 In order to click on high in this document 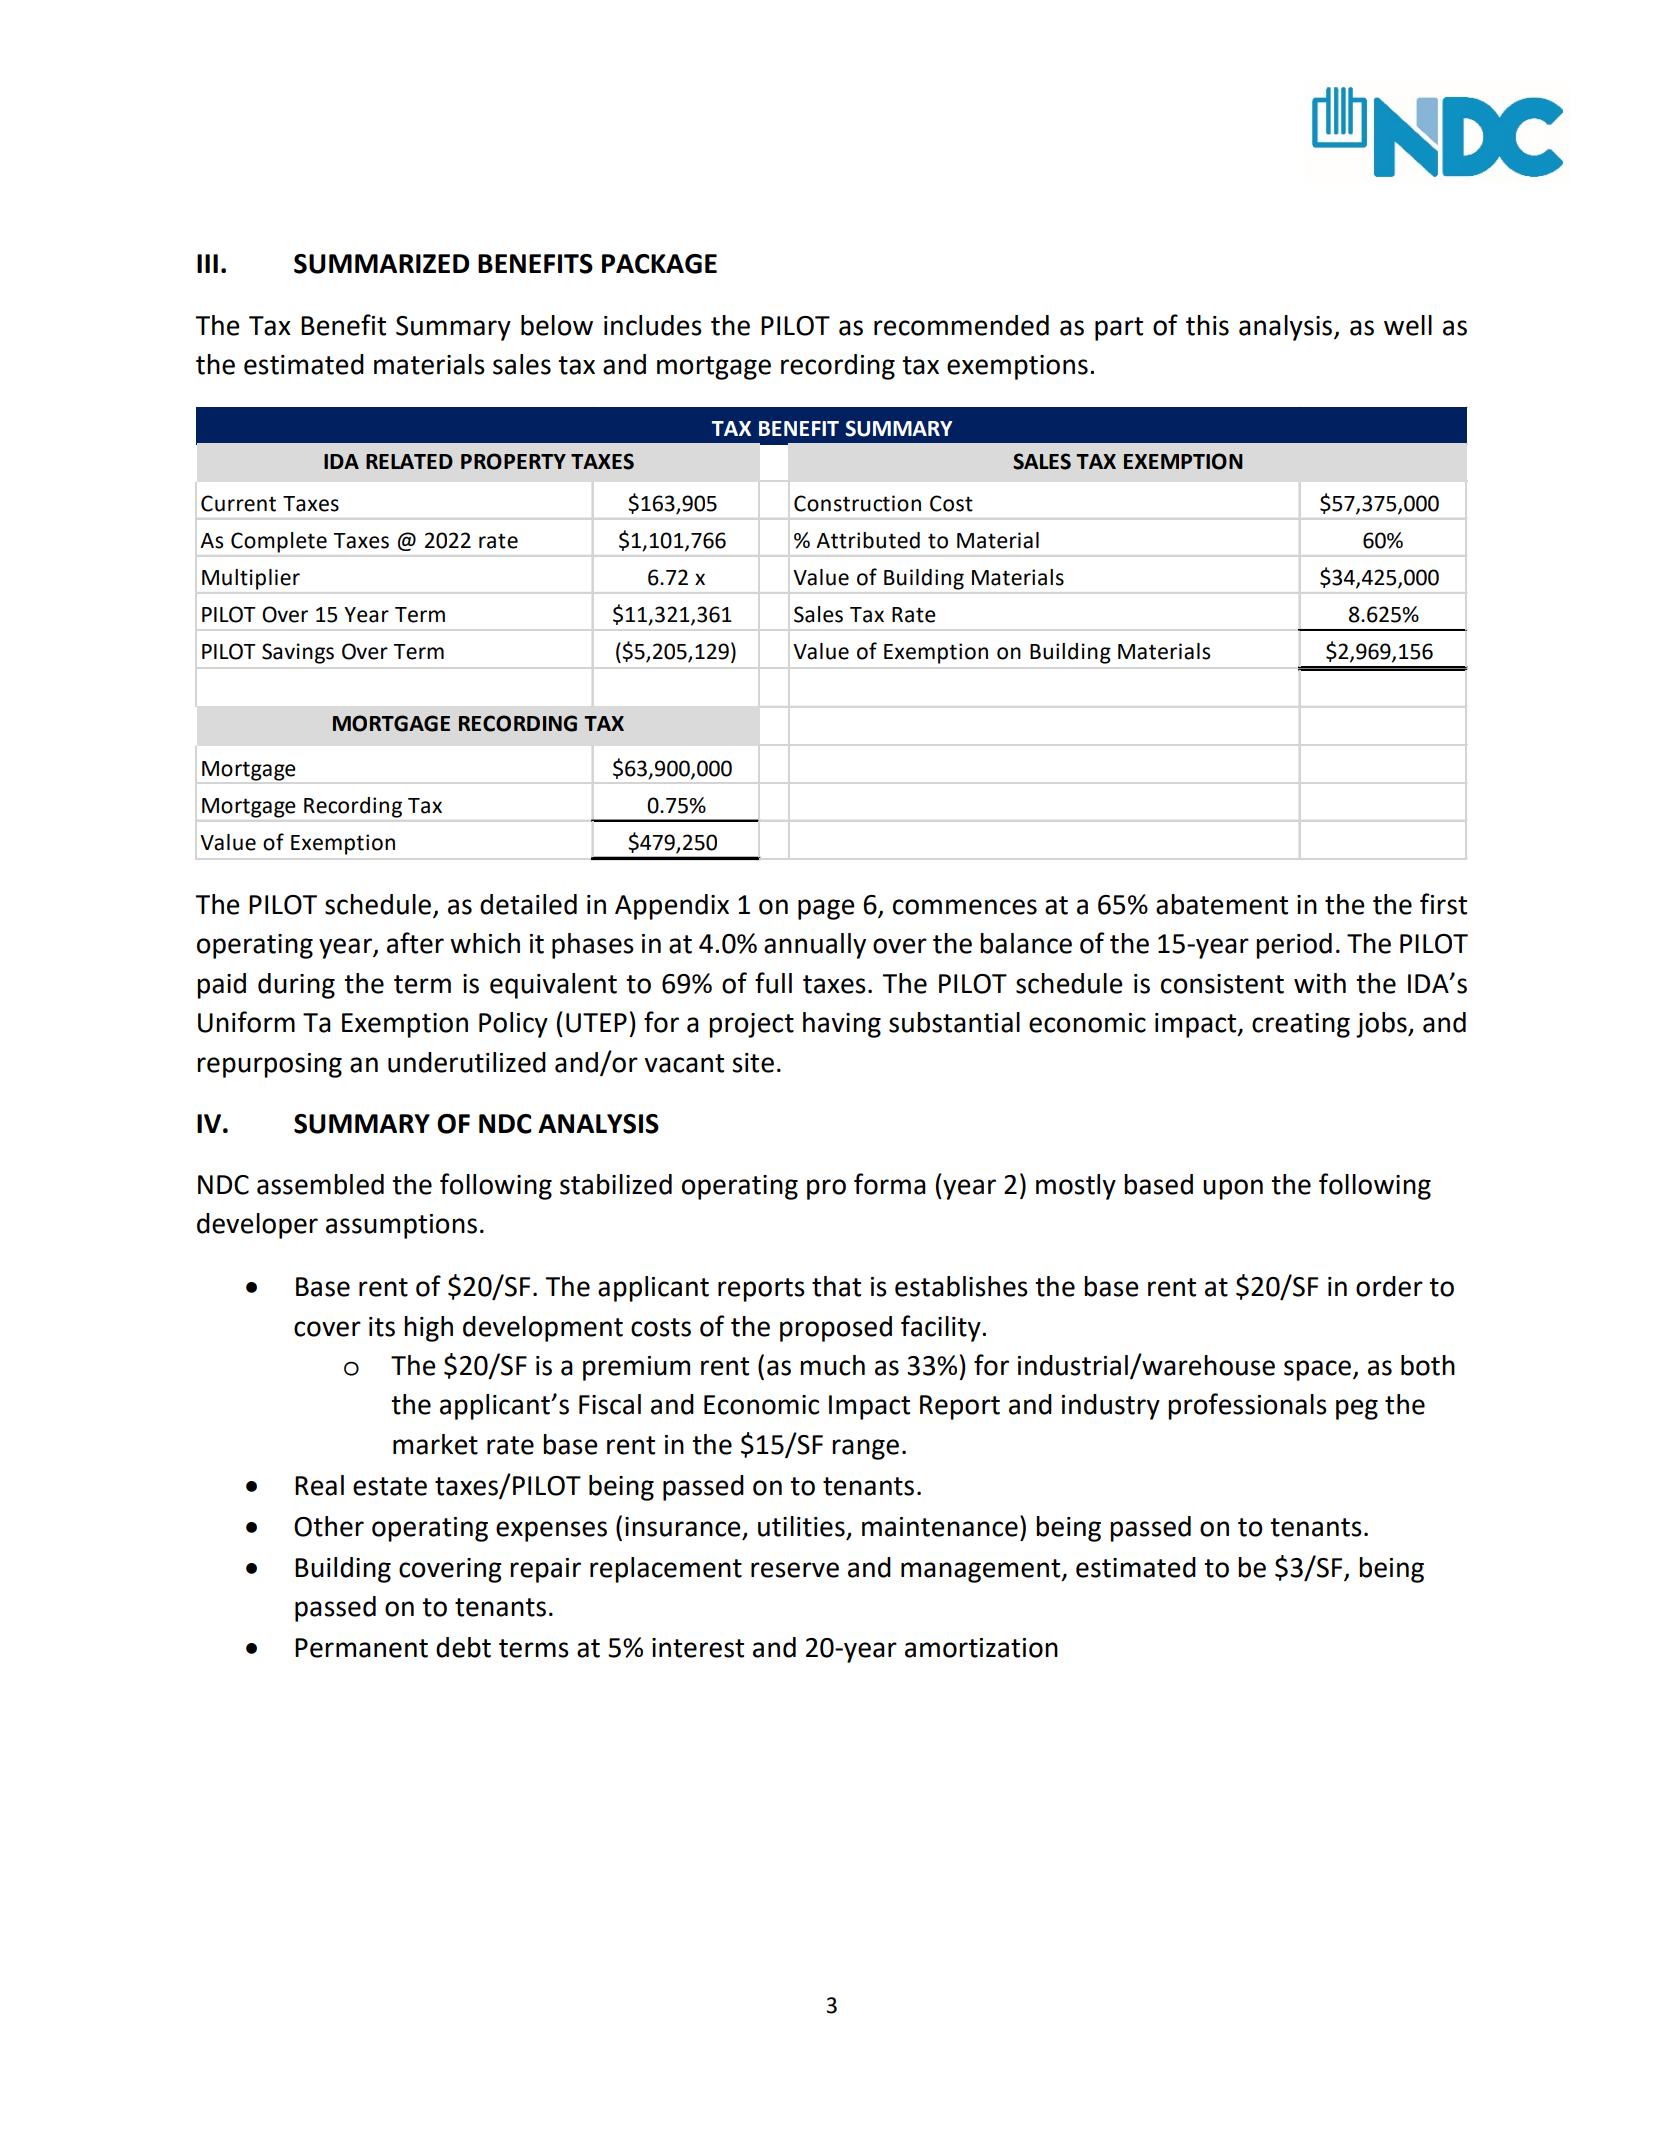, I will do `click(428, 1329)`.
